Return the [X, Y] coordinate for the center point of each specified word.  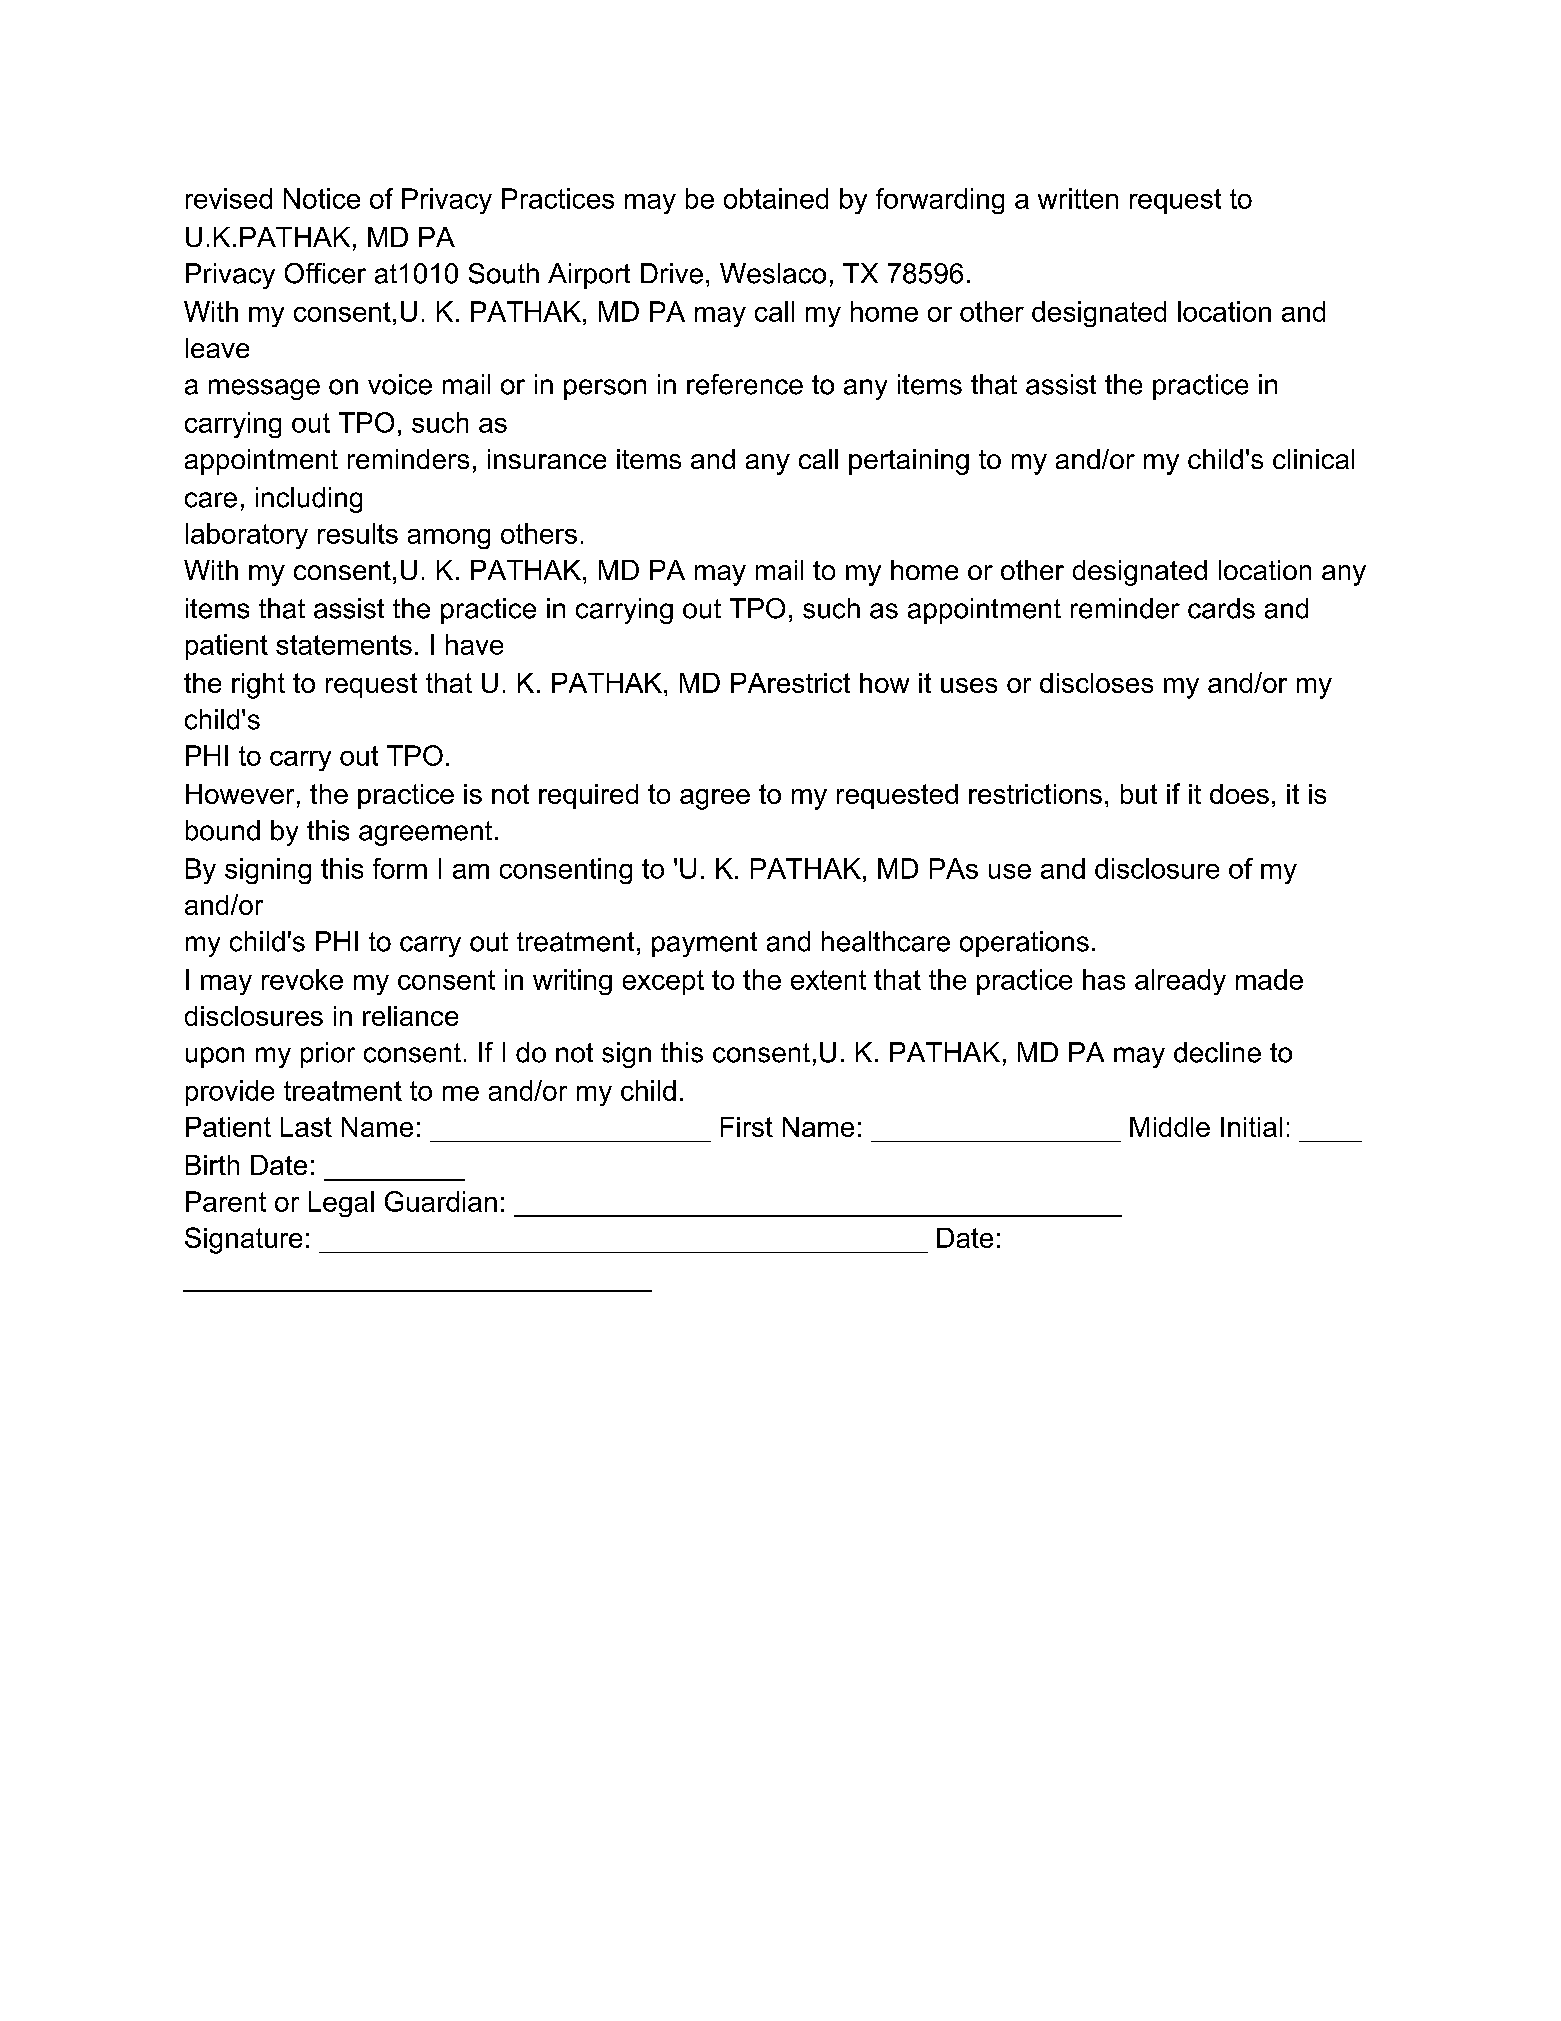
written [1078, 198]
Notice [322, 198]
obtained [776, 198]
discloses [1096, 683]
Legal [341, 1204]
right [258, 686]
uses [969, 685]
